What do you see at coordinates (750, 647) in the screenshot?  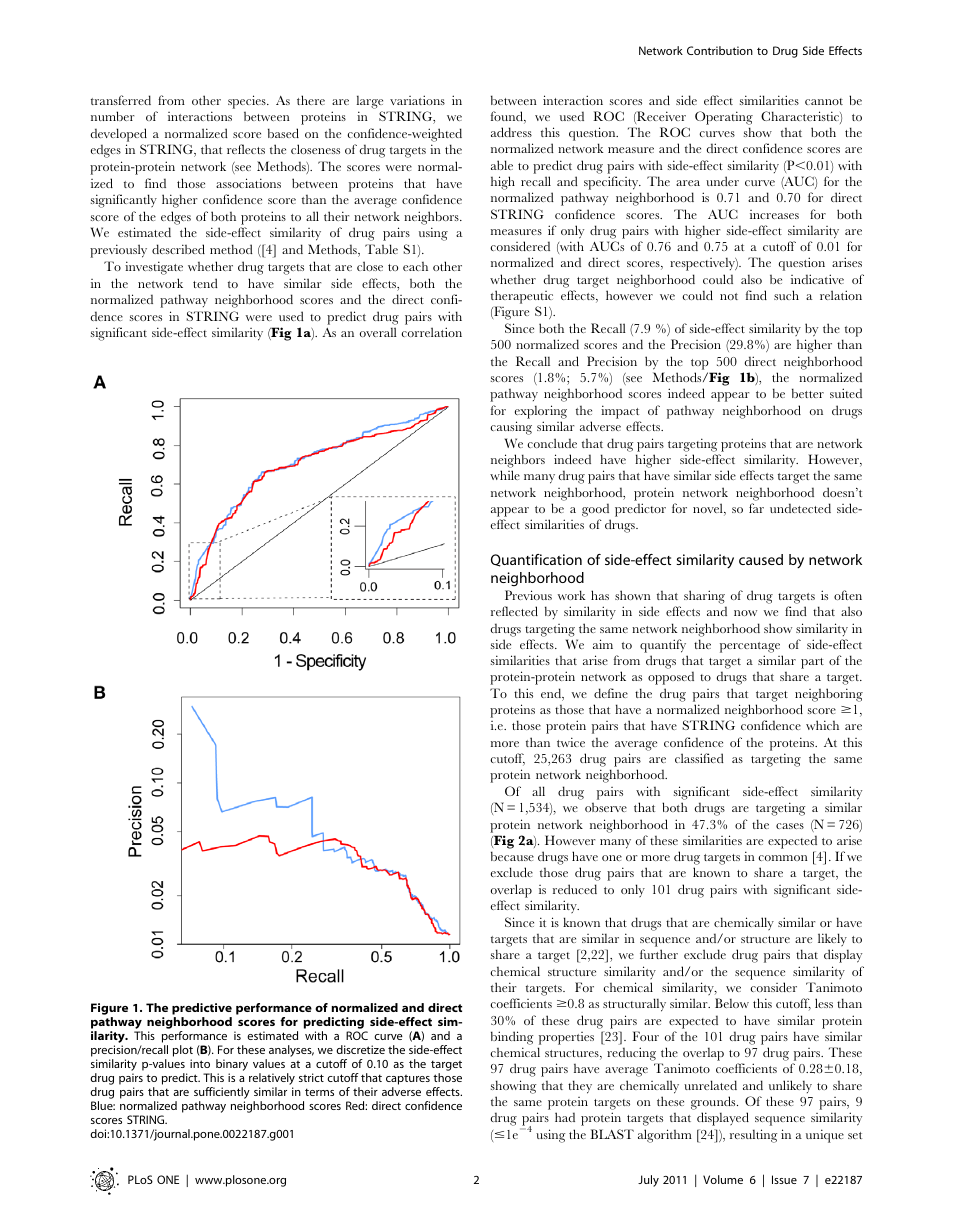 I see `percentage` at bounding box center [750, 647].
